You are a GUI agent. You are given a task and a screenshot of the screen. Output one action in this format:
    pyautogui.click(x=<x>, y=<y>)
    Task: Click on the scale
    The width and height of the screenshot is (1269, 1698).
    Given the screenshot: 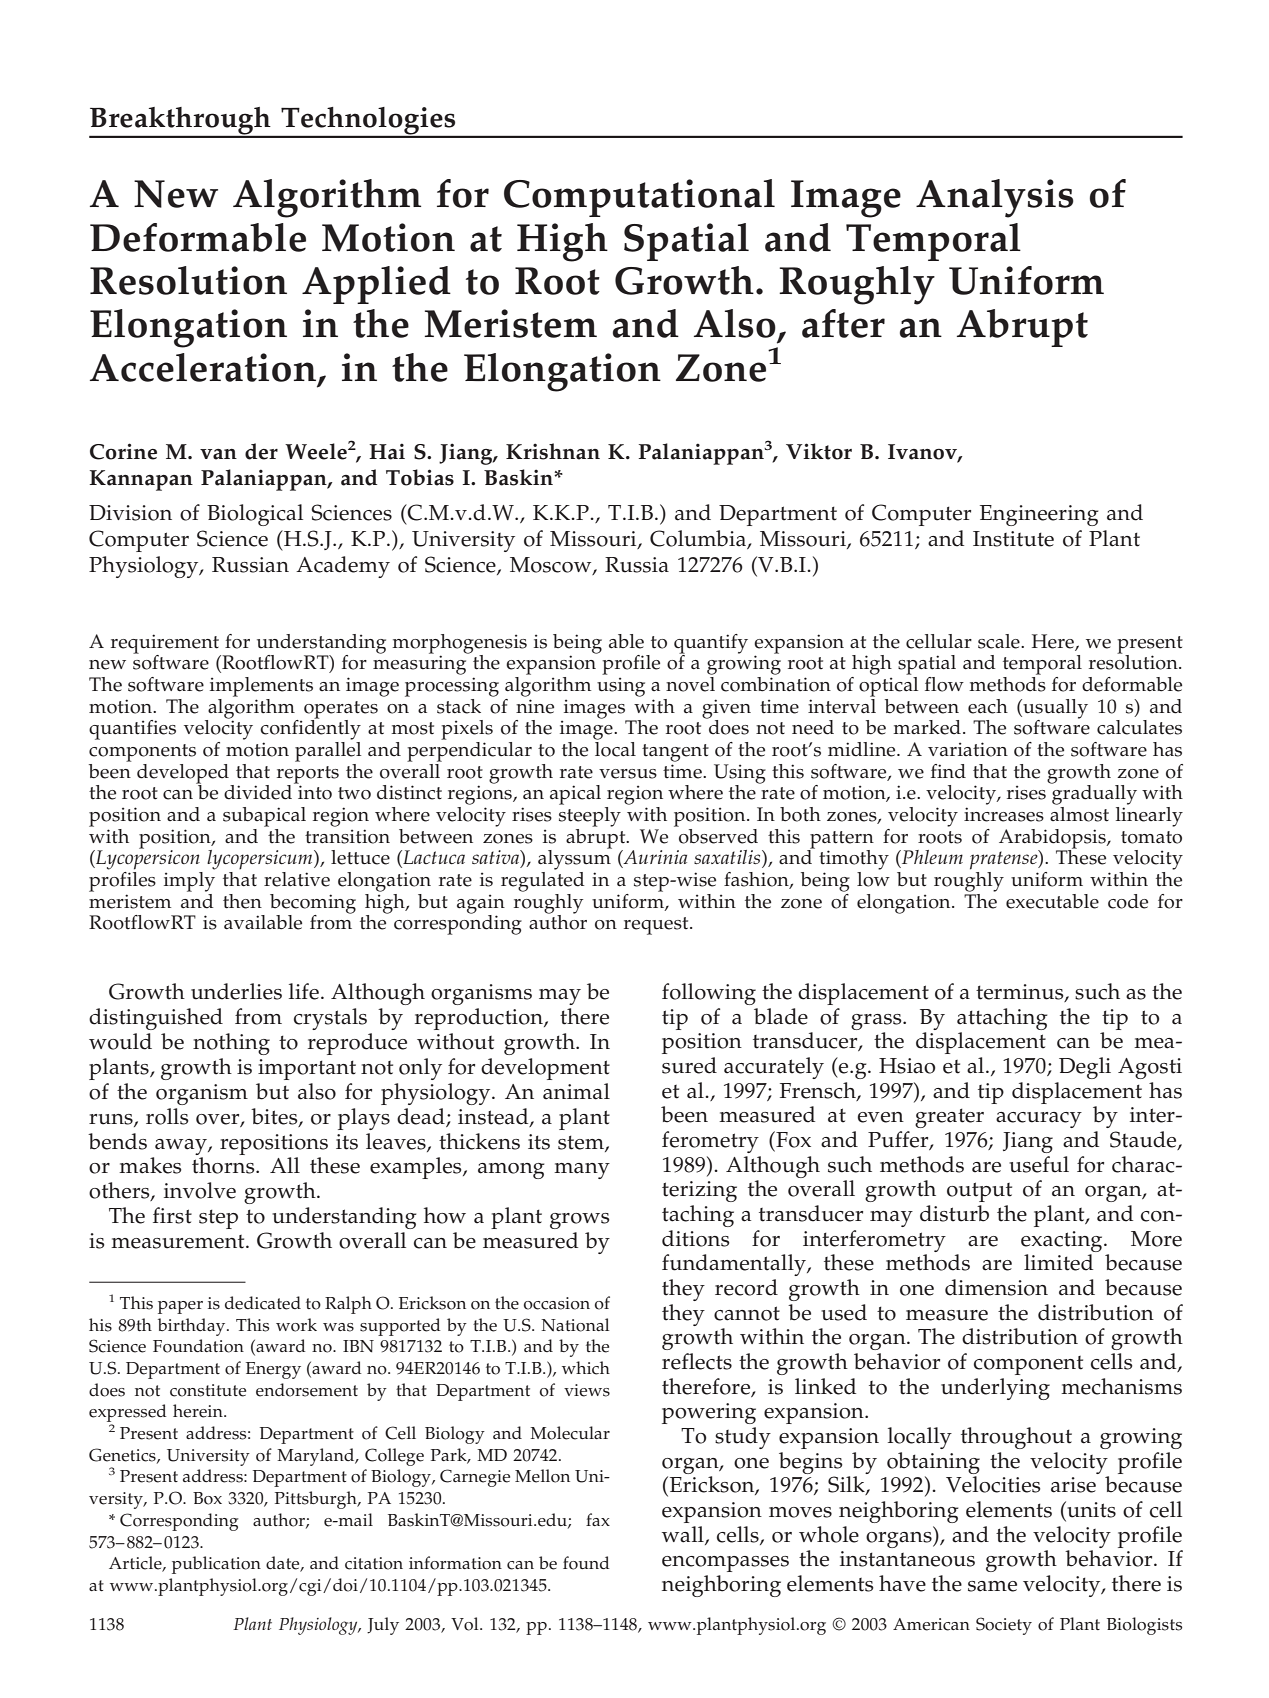 What is the action you would take?
    pyautogui.click(x=1000, y=641)
